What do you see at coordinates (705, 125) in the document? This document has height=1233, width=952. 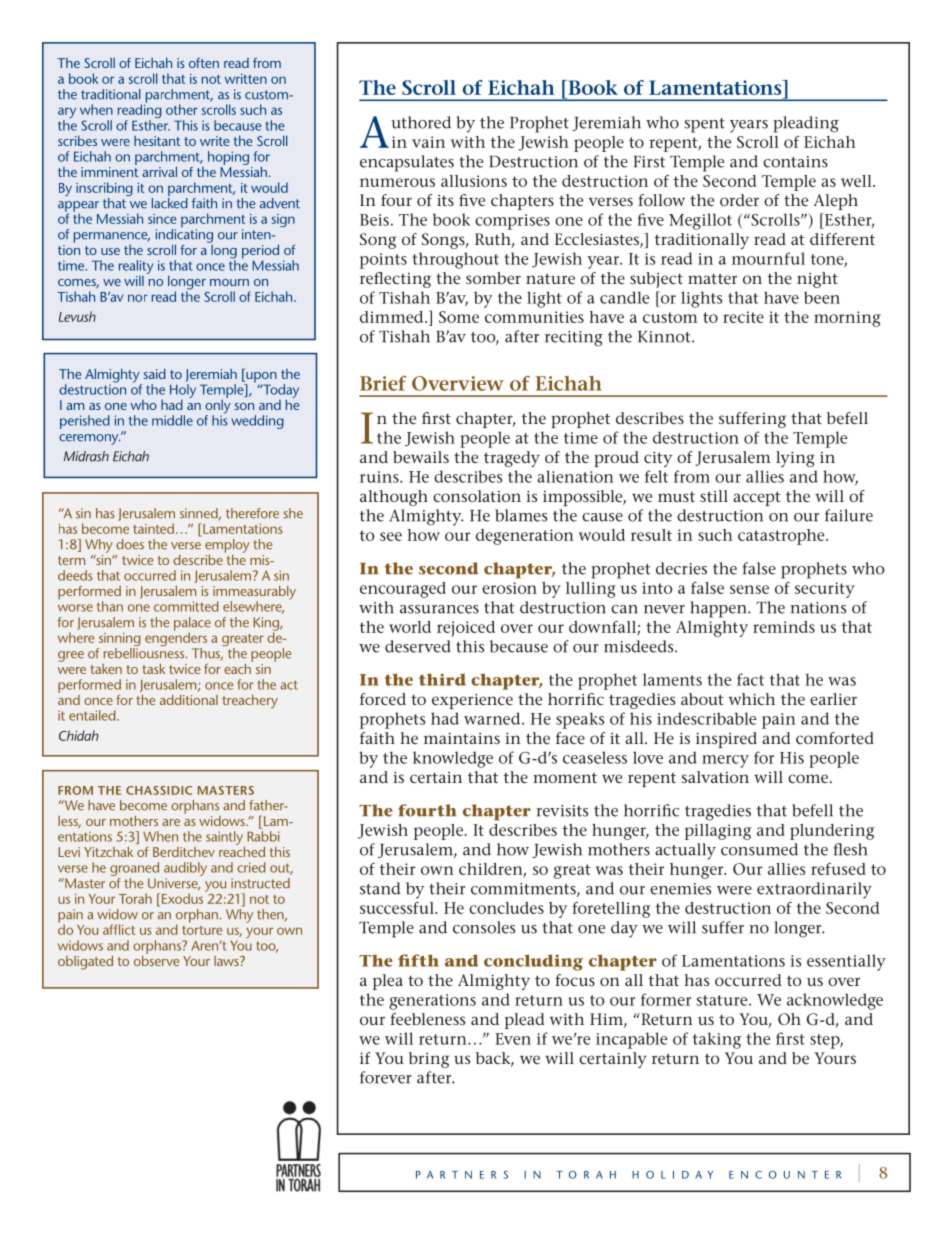 I see `spent` at bounding box center [705, 125].
